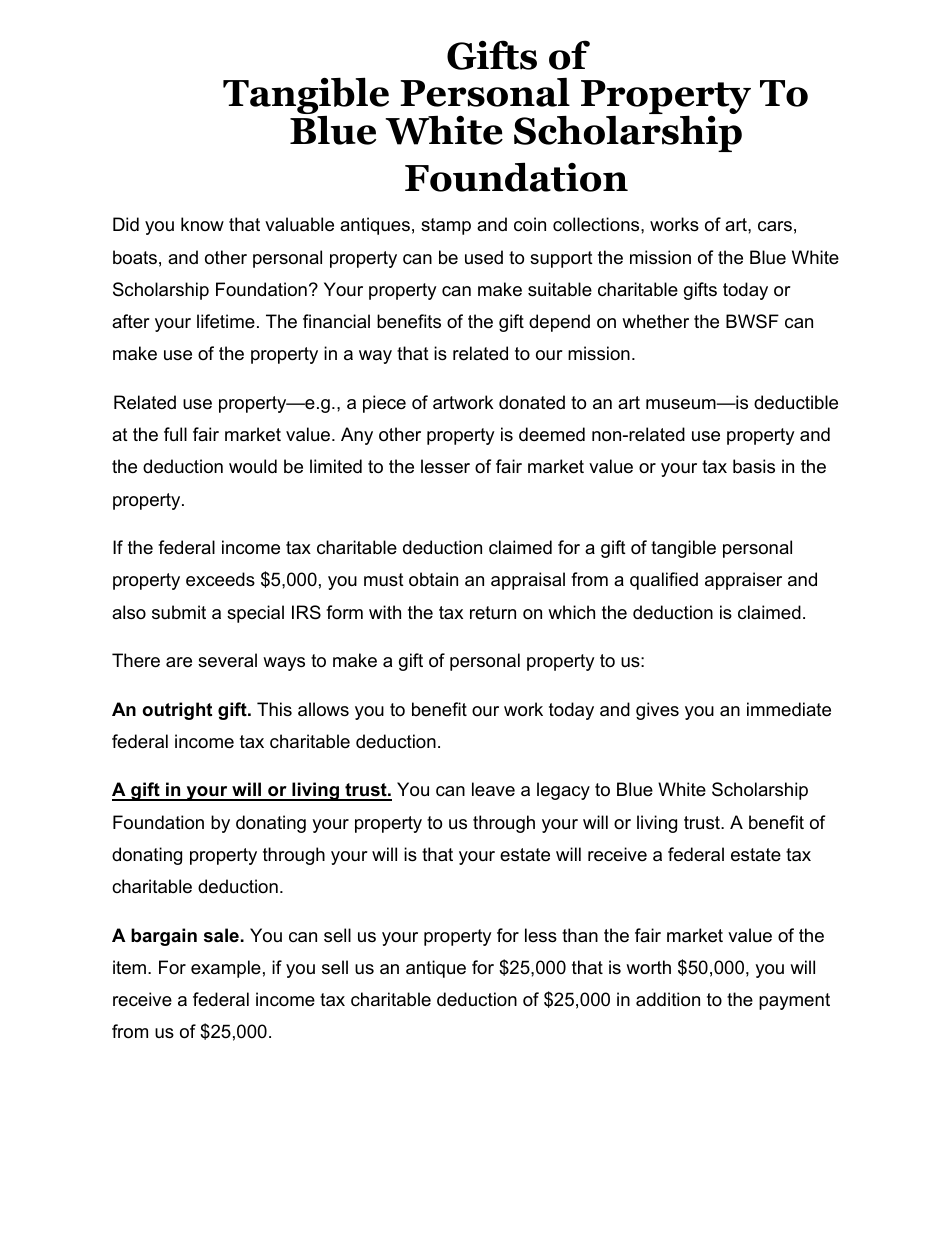 The image size is (952, 1233). I want to click on example, so click(226, 969).
